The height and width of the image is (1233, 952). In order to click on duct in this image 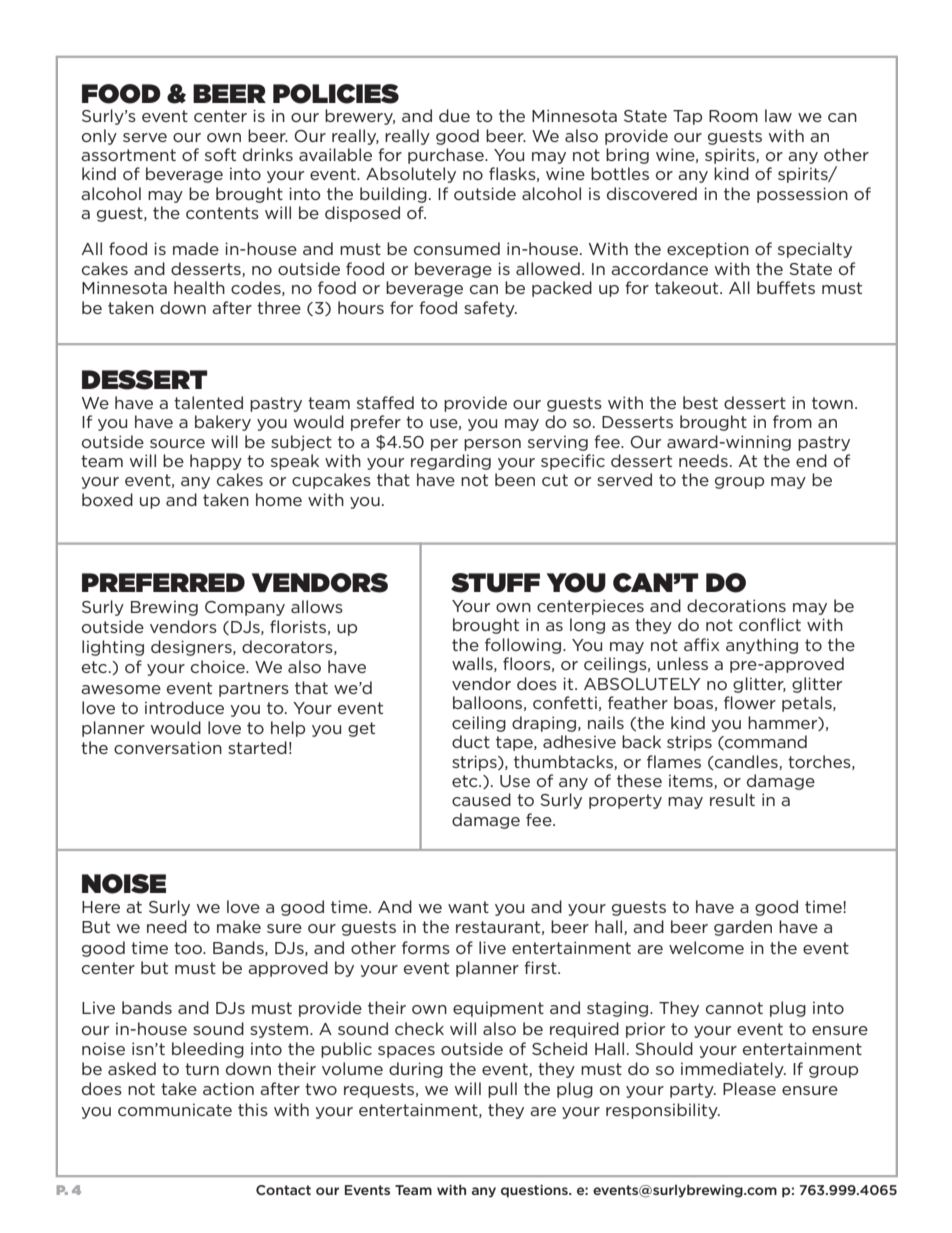, I will do `click(471, 741)`.
